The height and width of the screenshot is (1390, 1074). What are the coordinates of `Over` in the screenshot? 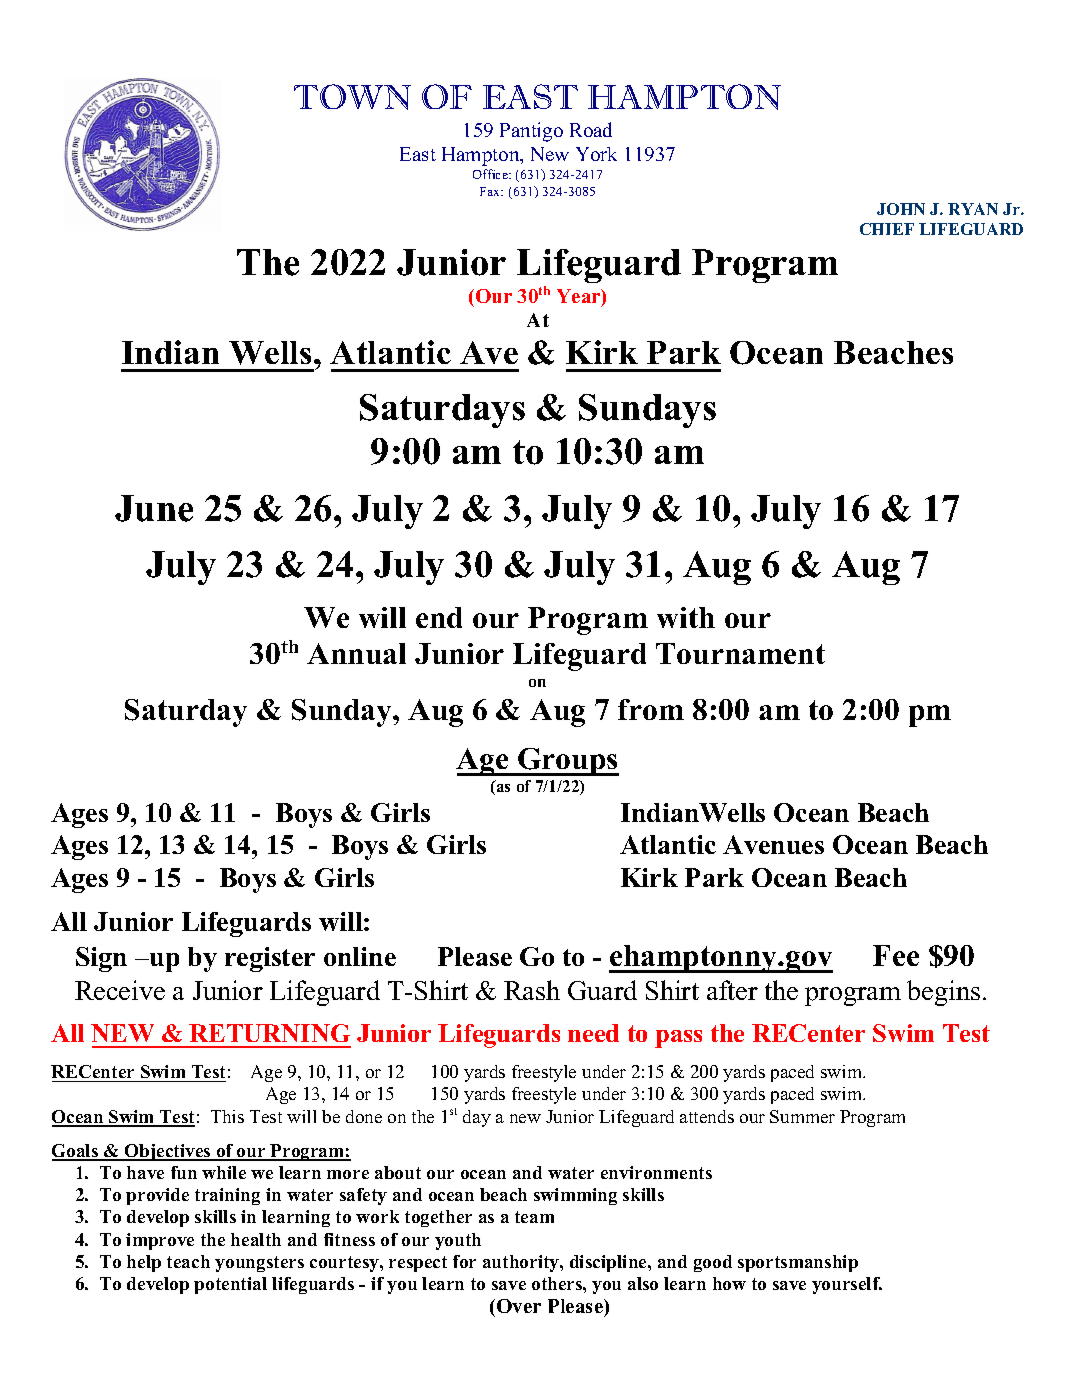 It's located at (519, 1306).
